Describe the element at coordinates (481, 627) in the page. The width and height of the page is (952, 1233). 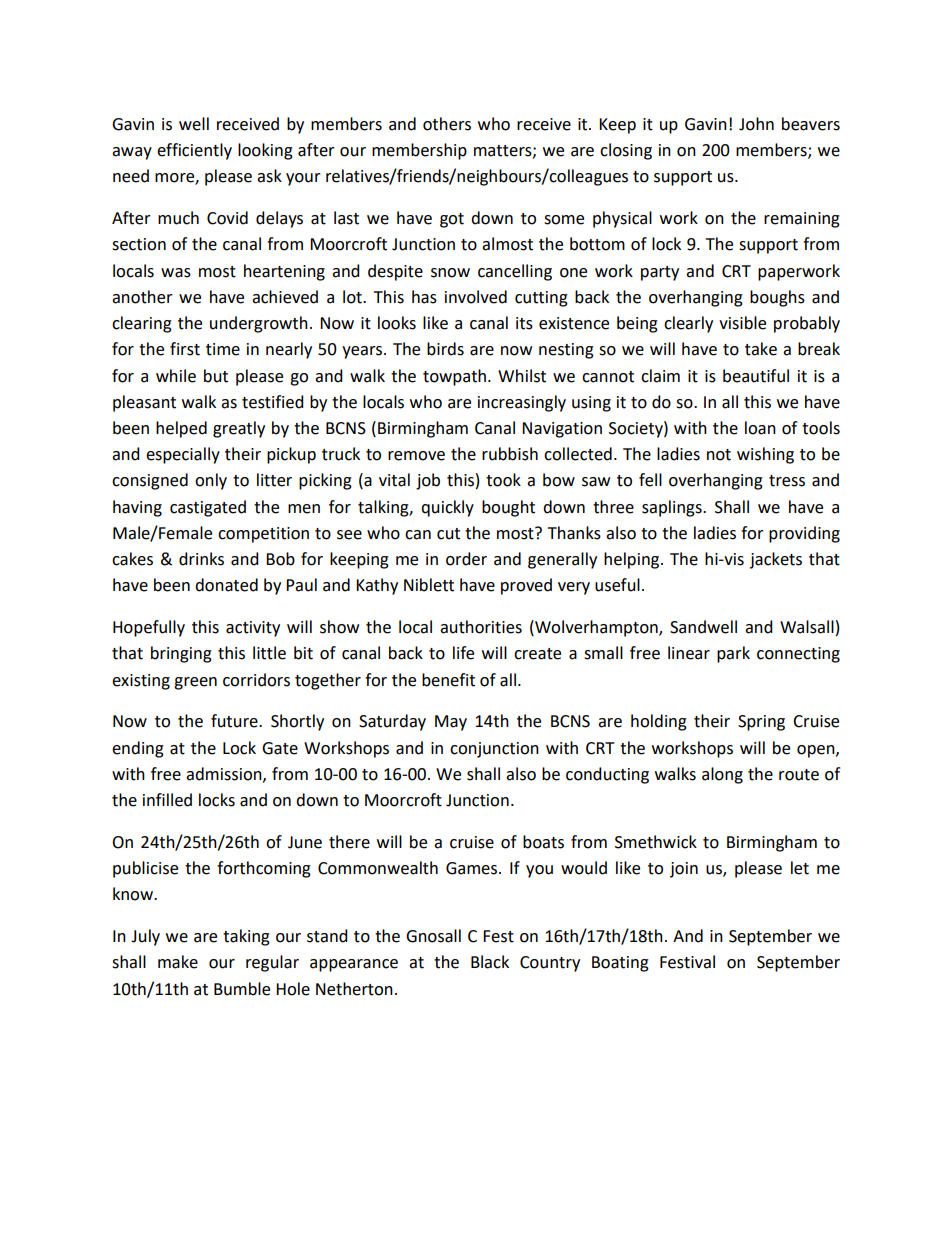
I see `authorities` at that location.
